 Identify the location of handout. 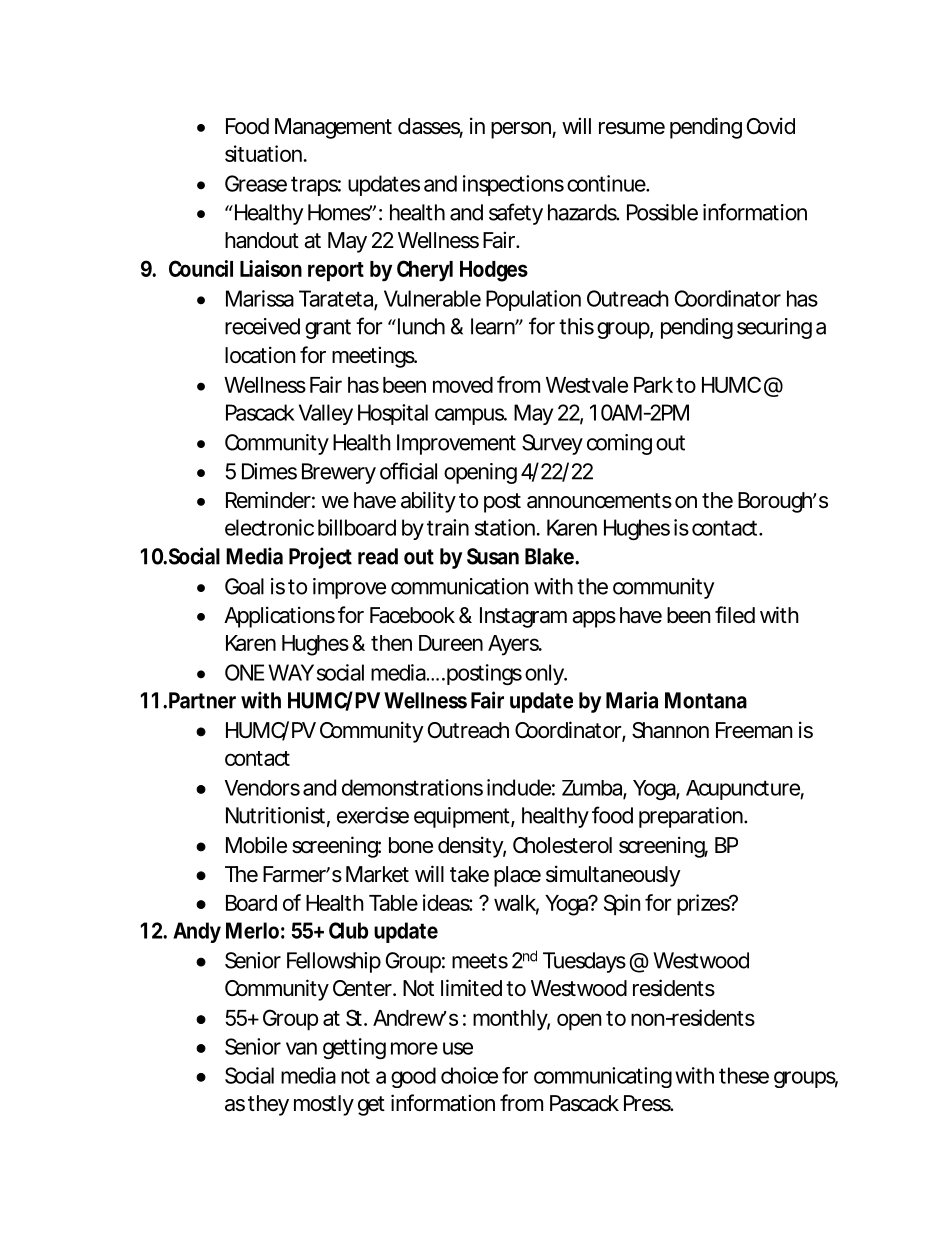
(262, 240).
